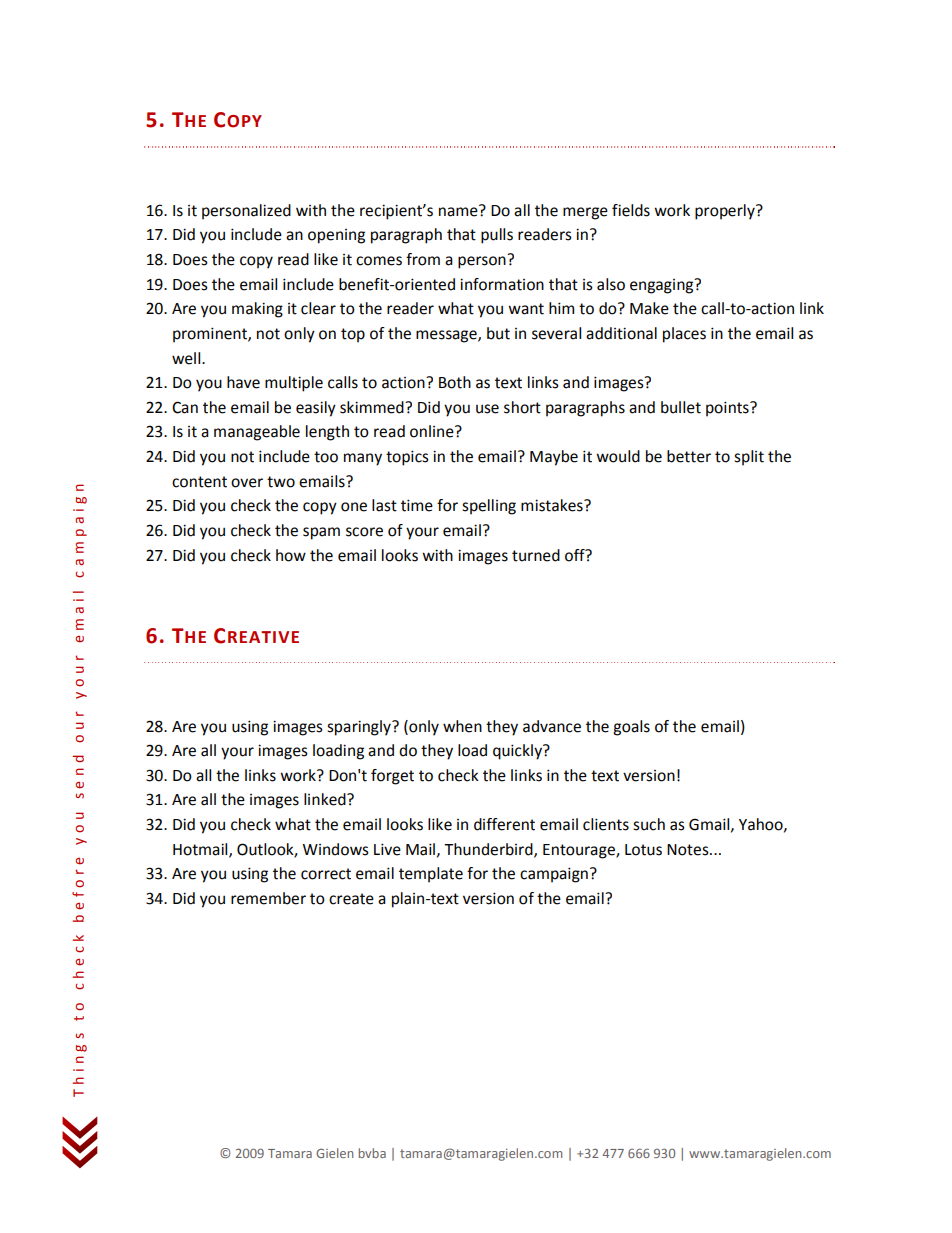 This screenshot has width=952, height=1233. I want to click on template, so click(431, 875).
